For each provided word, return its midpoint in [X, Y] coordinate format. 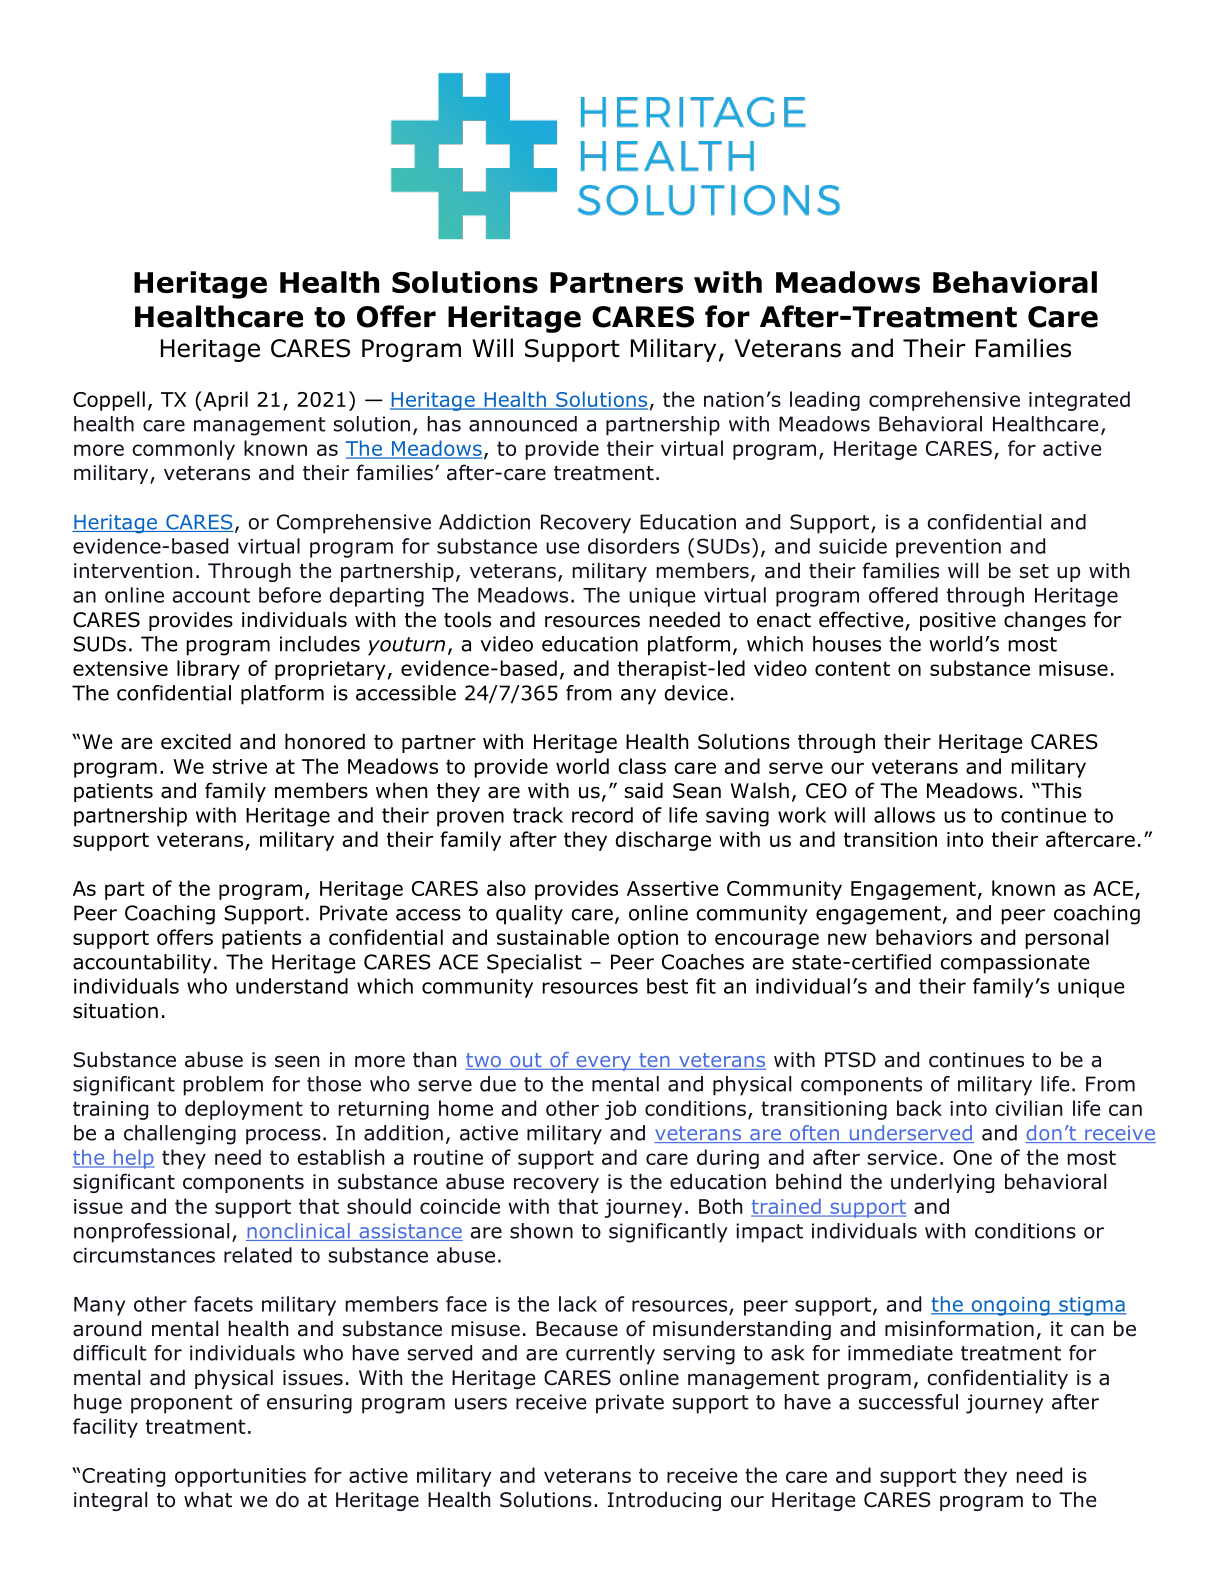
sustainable [553, 937]
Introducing [664, 1501]
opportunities [240, 1477]
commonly [184, 450]
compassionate [1015, 964]
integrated [1079, 401]
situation [115, 1011]
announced [523, 424]
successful [908, 1402]
